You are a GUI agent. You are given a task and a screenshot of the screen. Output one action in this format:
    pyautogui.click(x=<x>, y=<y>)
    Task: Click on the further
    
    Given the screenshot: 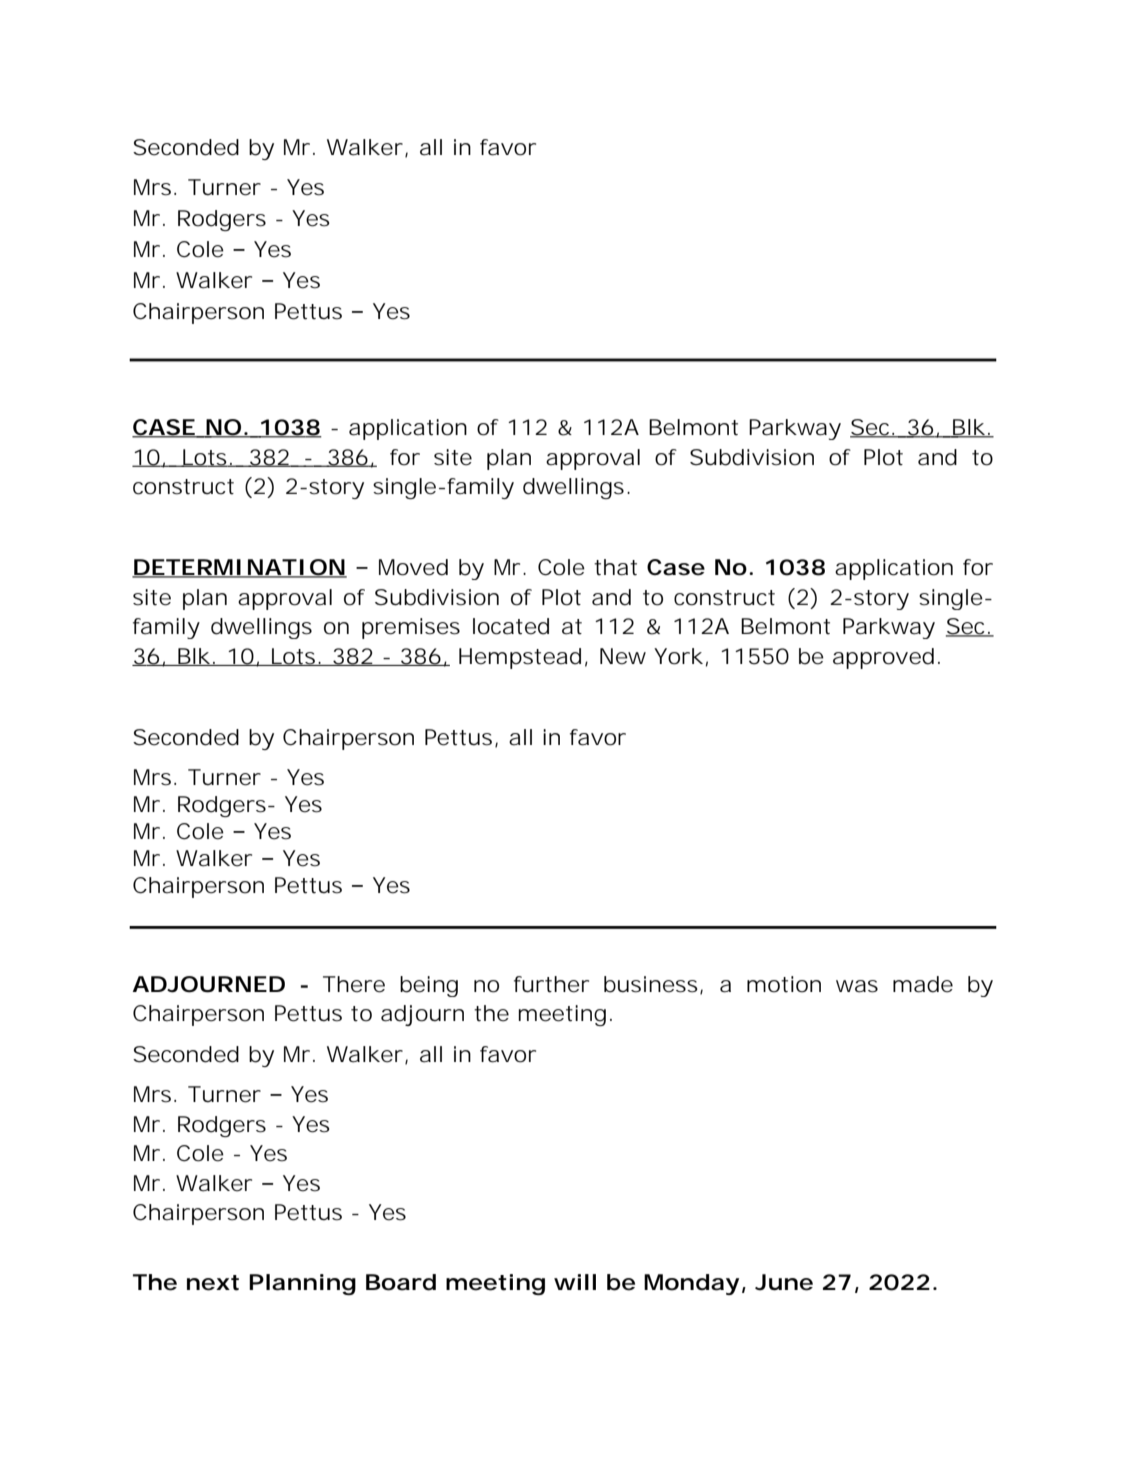 What is the action you would take?
    pyautogui.click(x=551, y=984)
